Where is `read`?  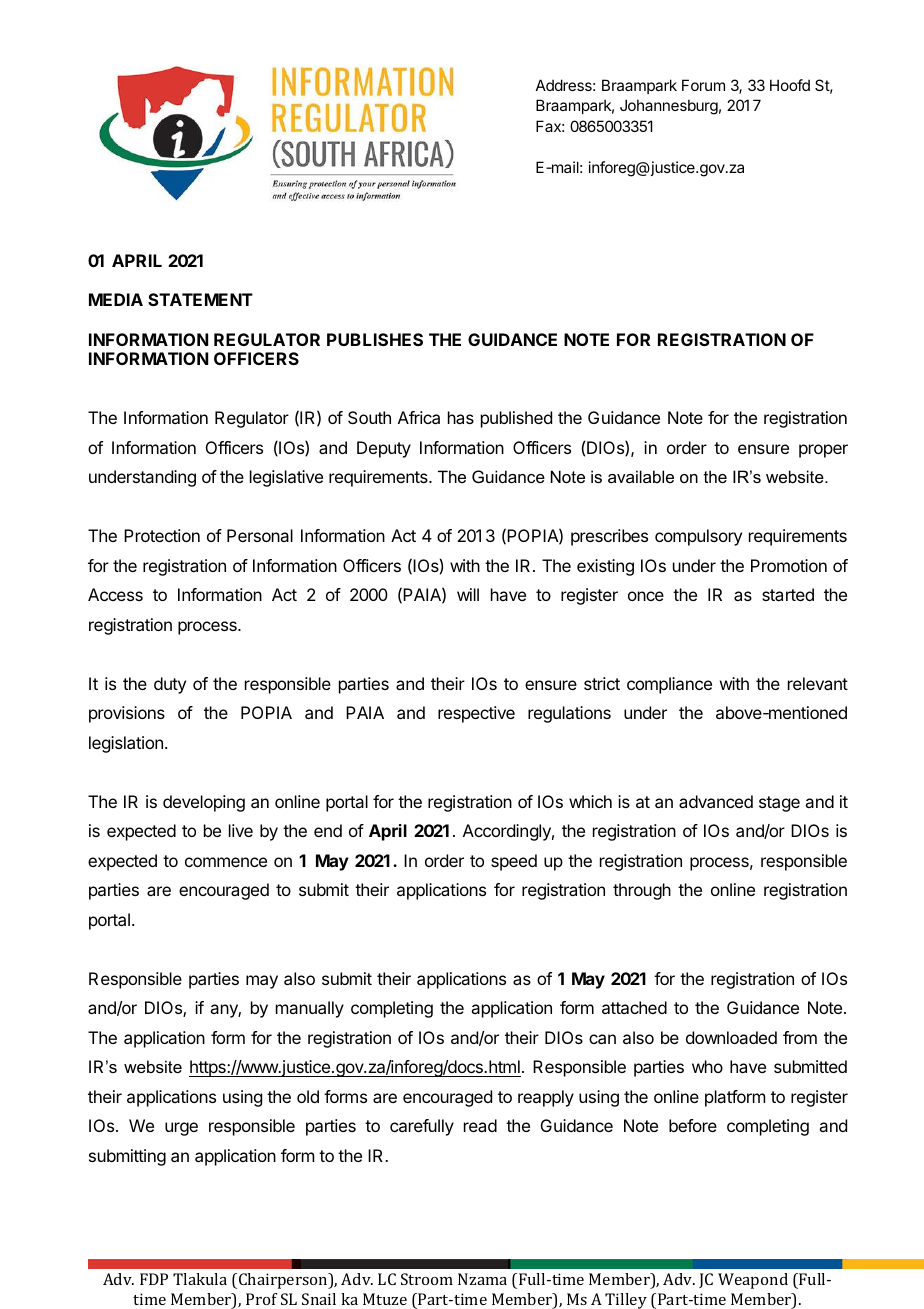
read is located at coordinates (480, 1125).
